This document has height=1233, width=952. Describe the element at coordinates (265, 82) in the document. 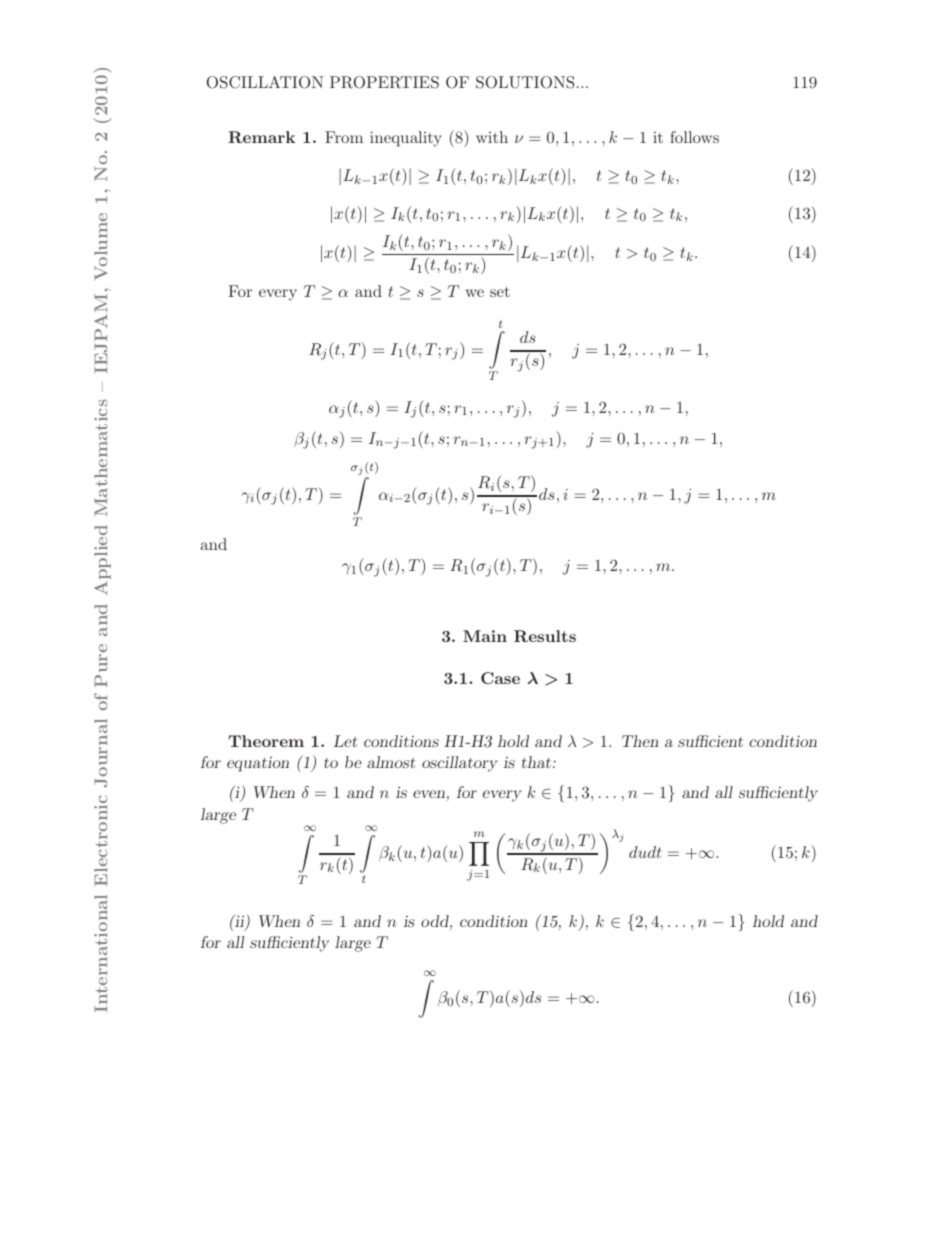

I see `OSCILLATION` at that location.
